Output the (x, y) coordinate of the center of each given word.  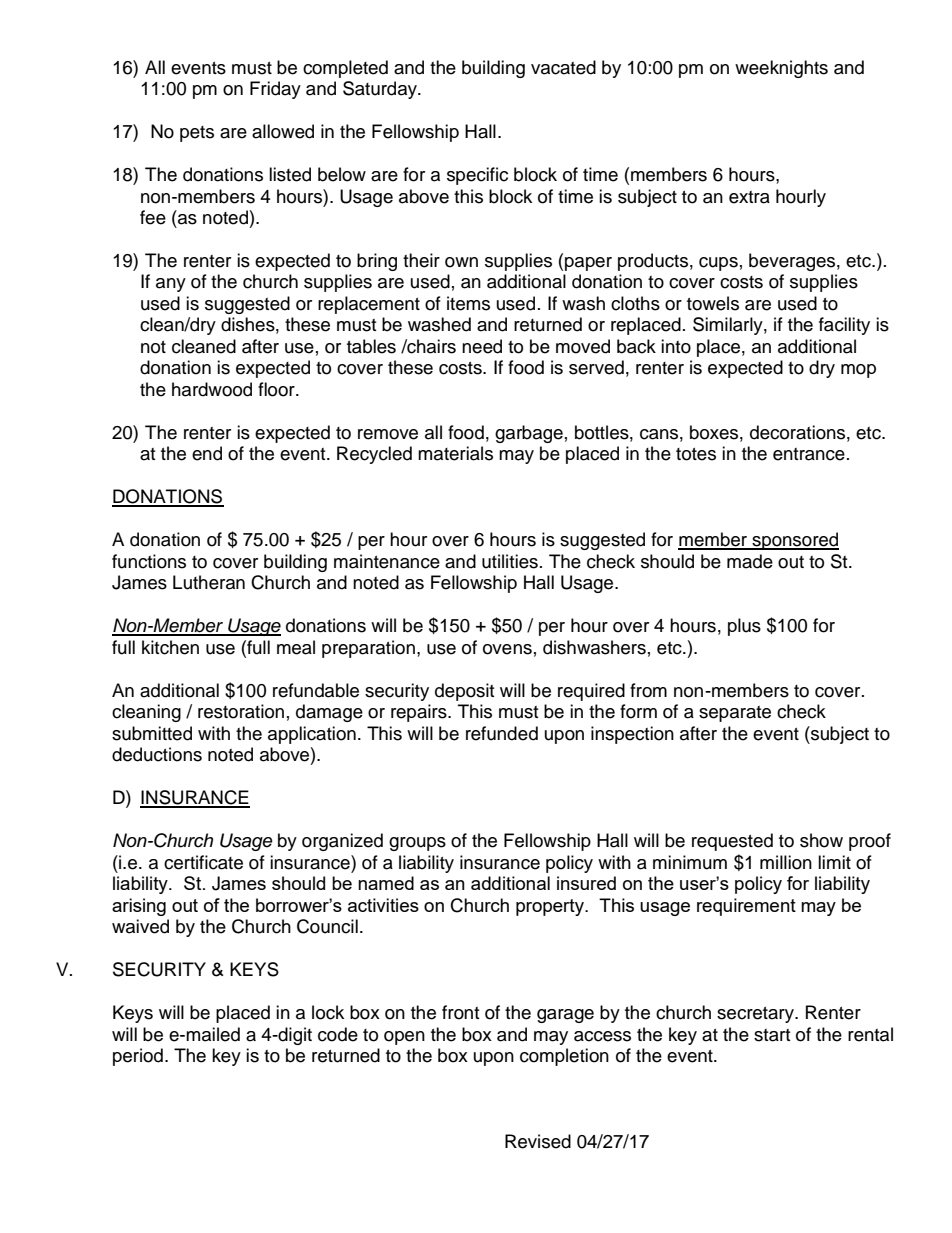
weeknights (781, 69)
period (138, 1057)
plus (744, 627)
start (772, 1035)
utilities (510, 561)
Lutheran (209, 582)
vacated (563, 67)
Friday (275, 90)
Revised (538, 1141)
